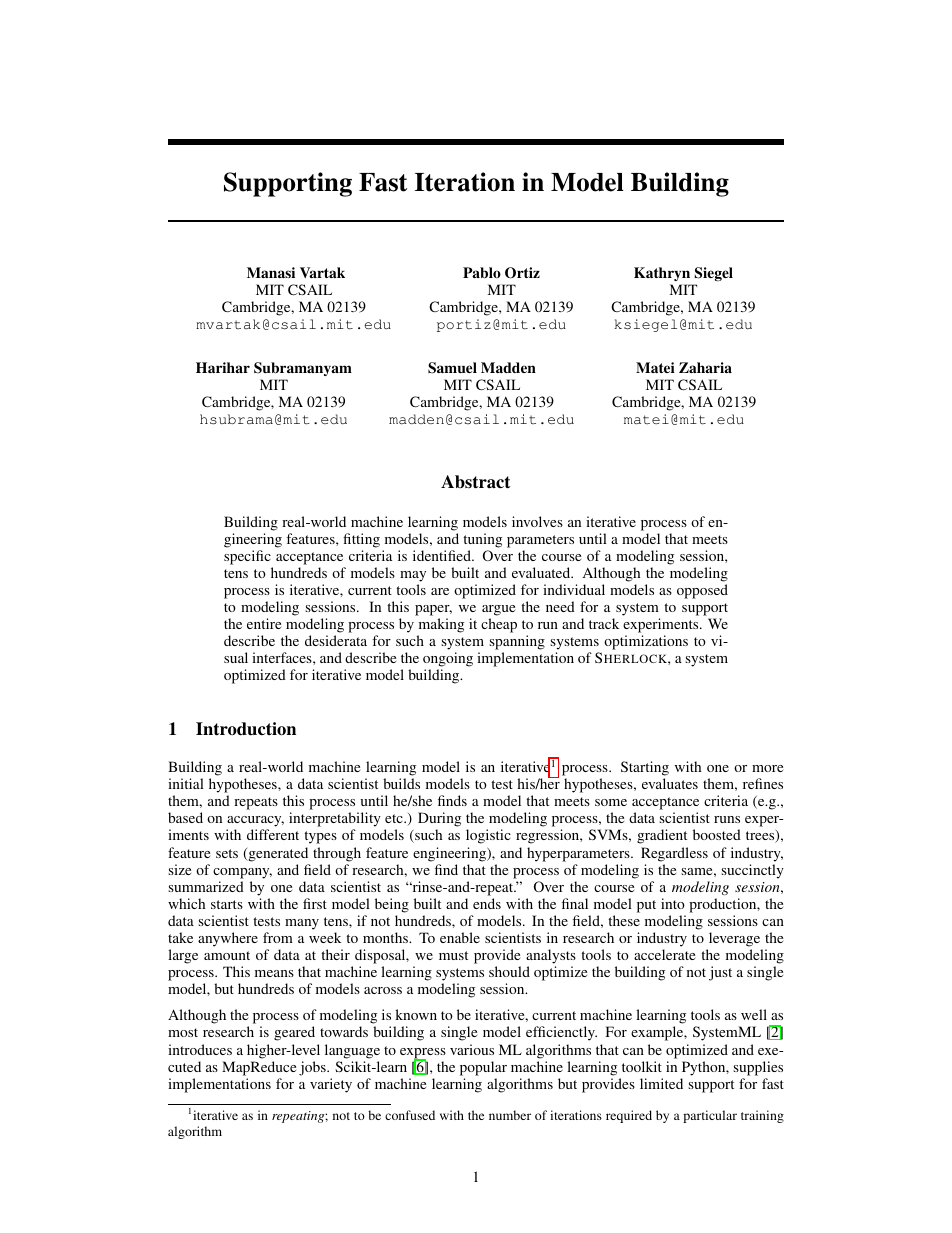 The height and width of the page is (1233, 952). I want to click on opposed, so click(702, 591).
